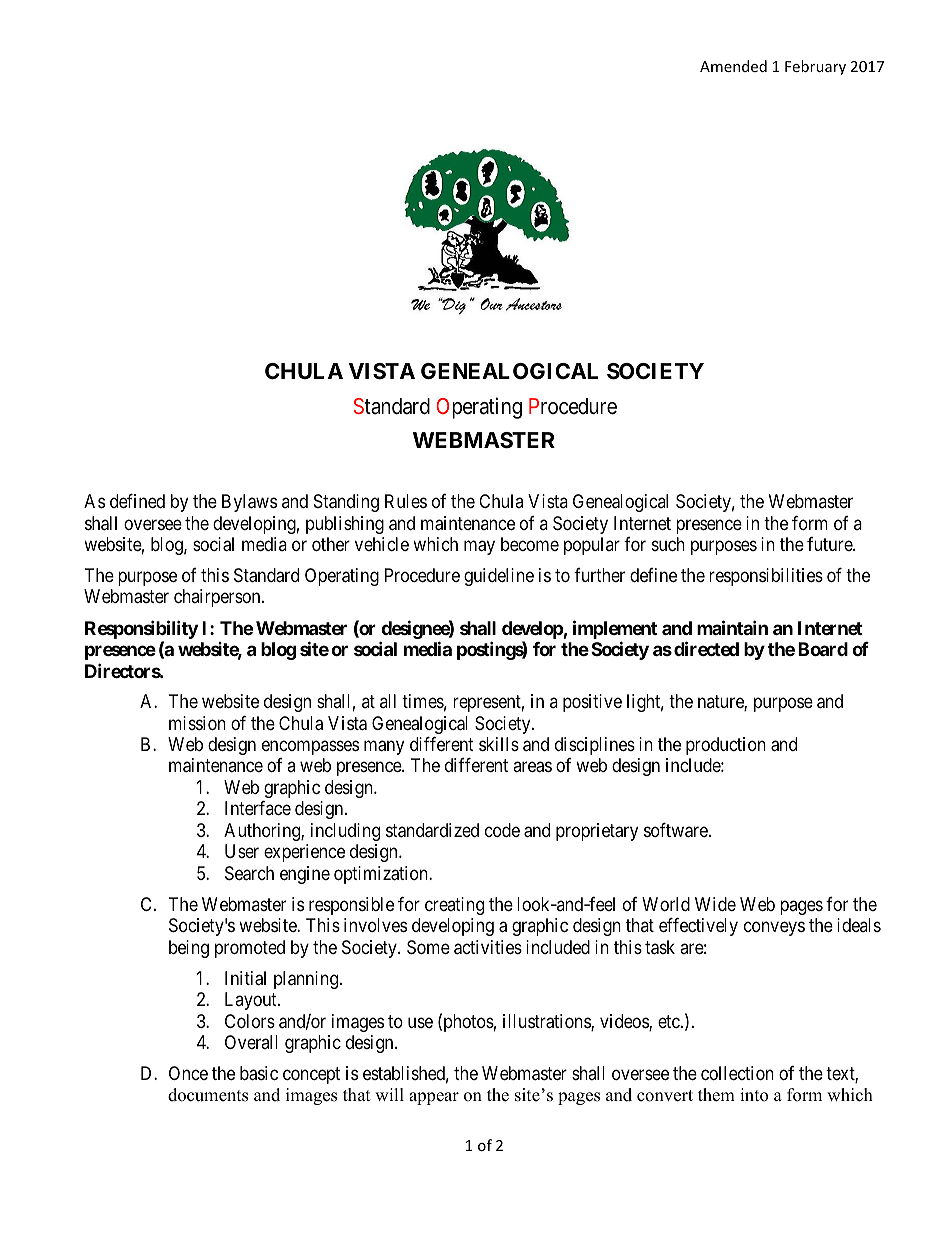 The width and height of the image is (952, 1233). I want to click on February, so click(815, 67).
